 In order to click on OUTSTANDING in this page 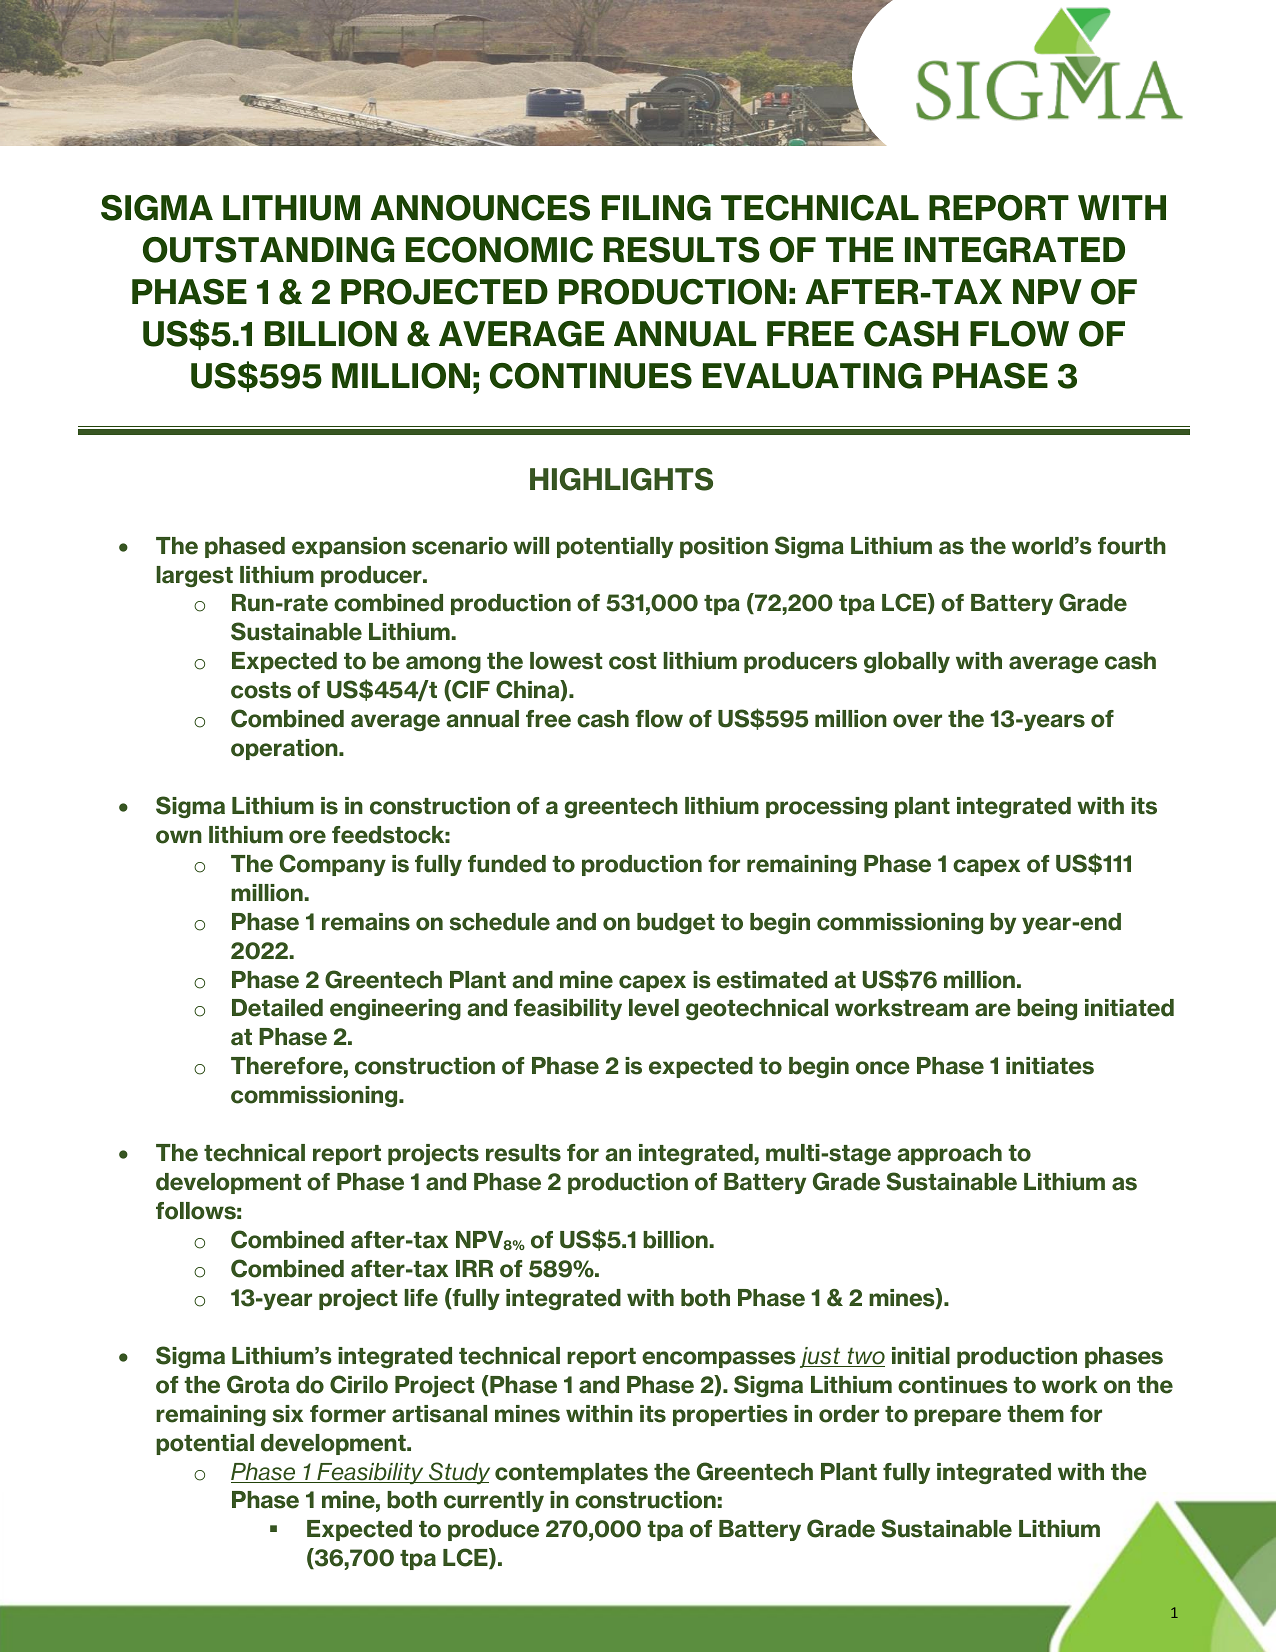, I will do `click(268, 250)`.
